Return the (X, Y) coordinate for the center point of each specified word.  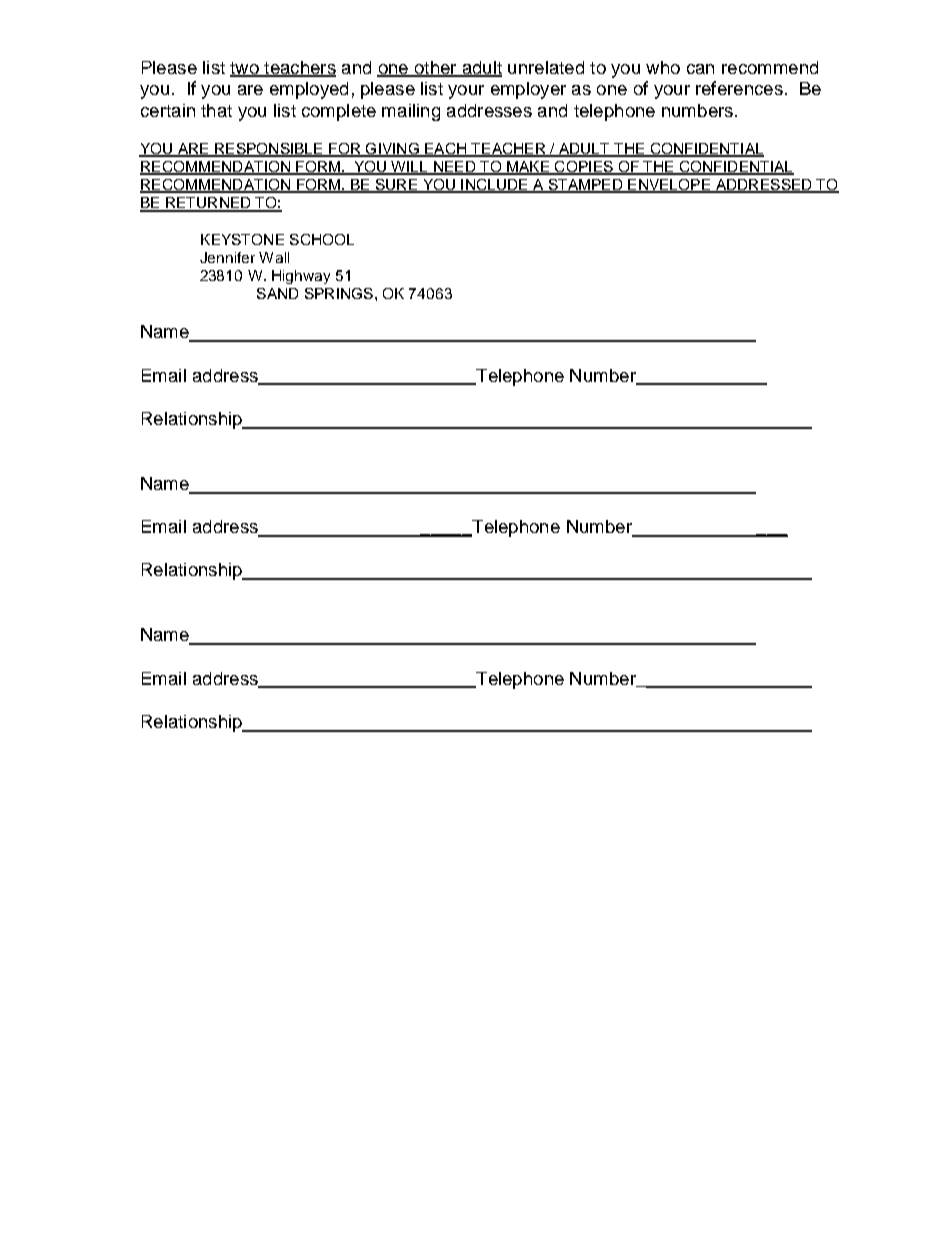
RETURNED (208, 204)
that (216, 110)
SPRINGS (340, 293)
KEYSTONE (242, 239)
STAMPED (585, 186)
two (245, 69)
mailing (411, 112)
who (663, 67)
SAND (277, 293)
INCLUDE (494, 186)
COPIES (584, 168)
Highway (301, 277)
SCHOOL (322, 239)
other (435, 68)
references (739, 88)
